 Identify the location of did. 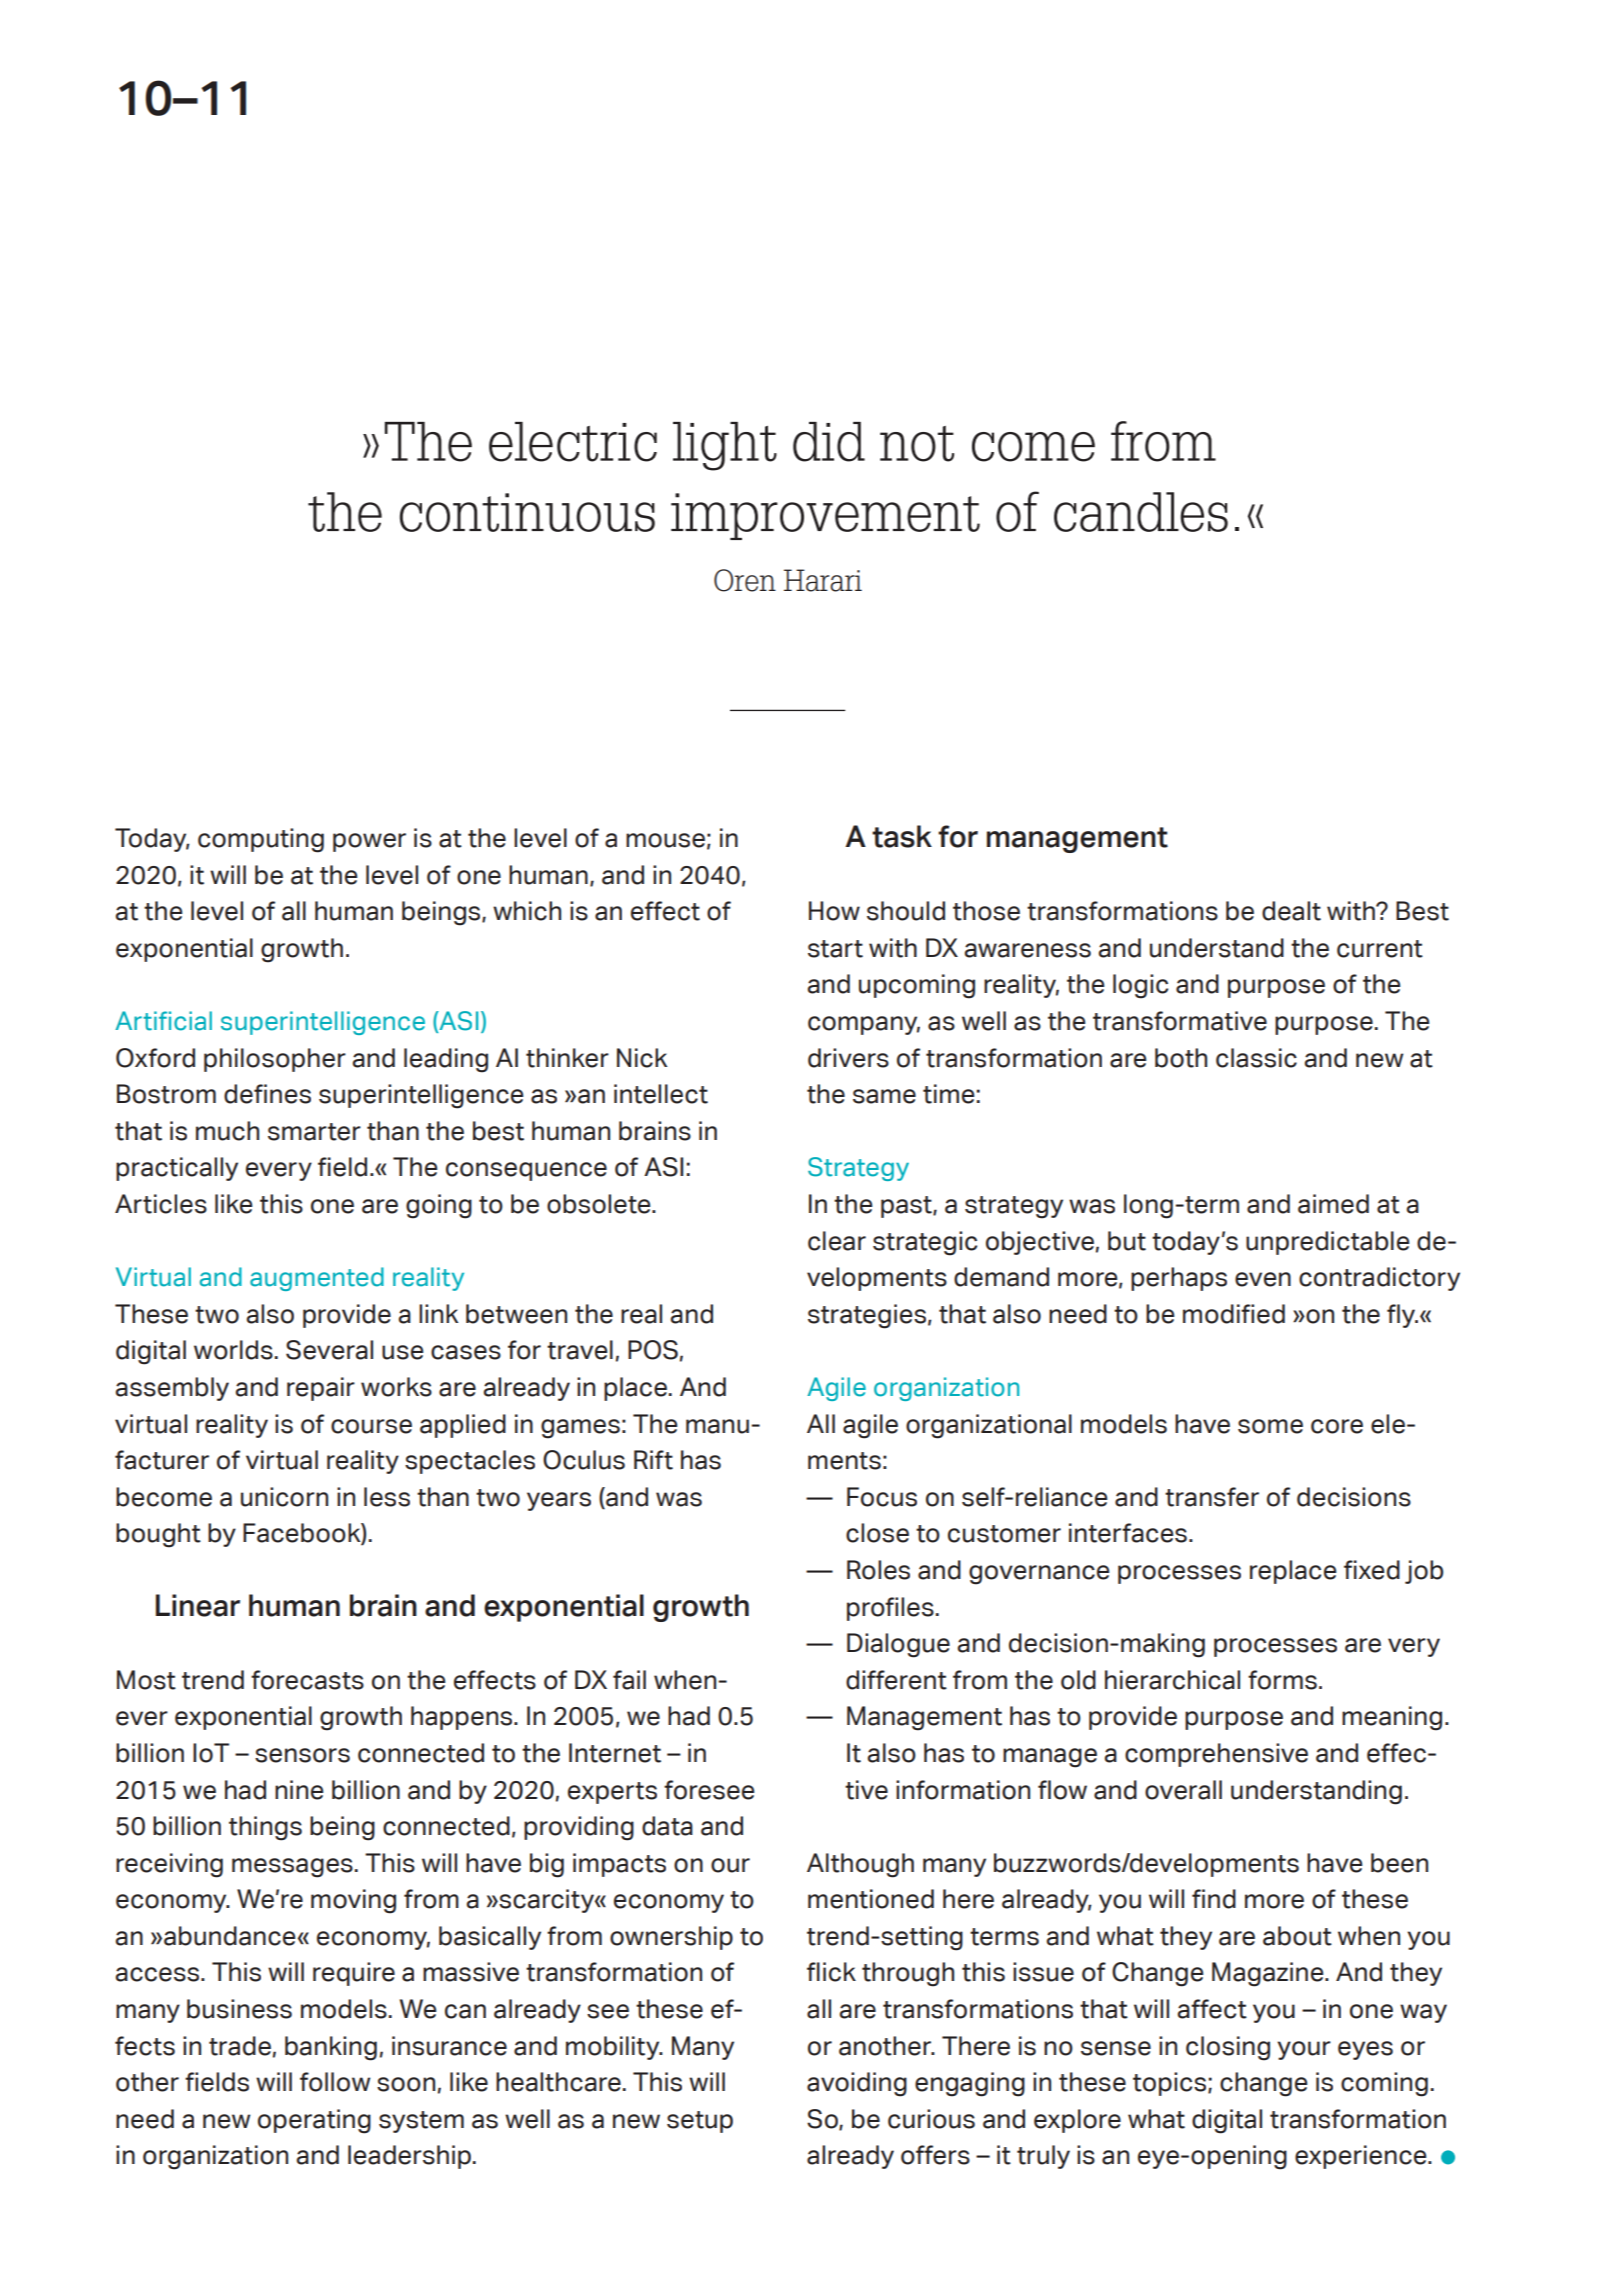
(829, 442).
